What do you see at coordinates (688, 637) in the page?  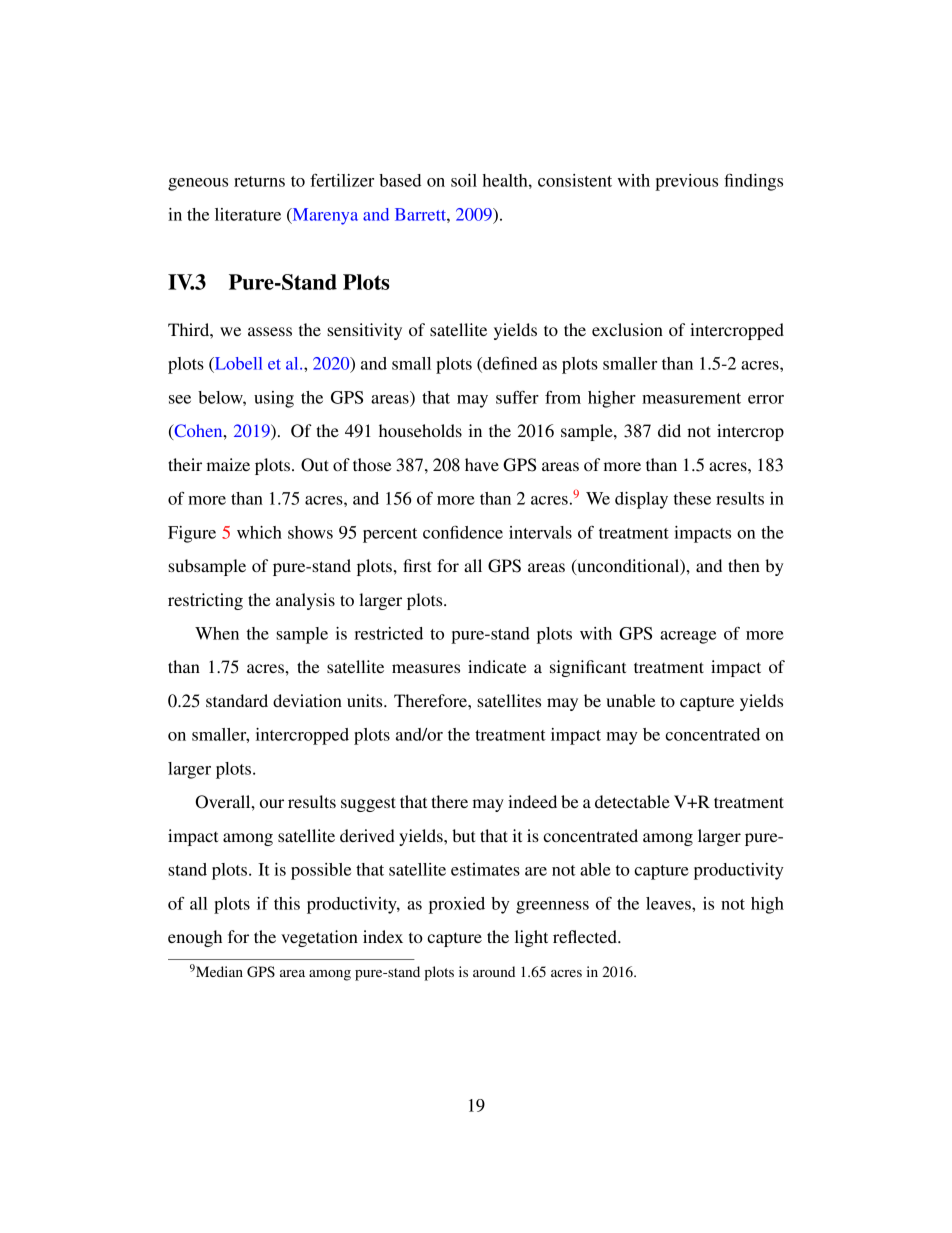 I see `acreage` at bounding box center [688, 637].
